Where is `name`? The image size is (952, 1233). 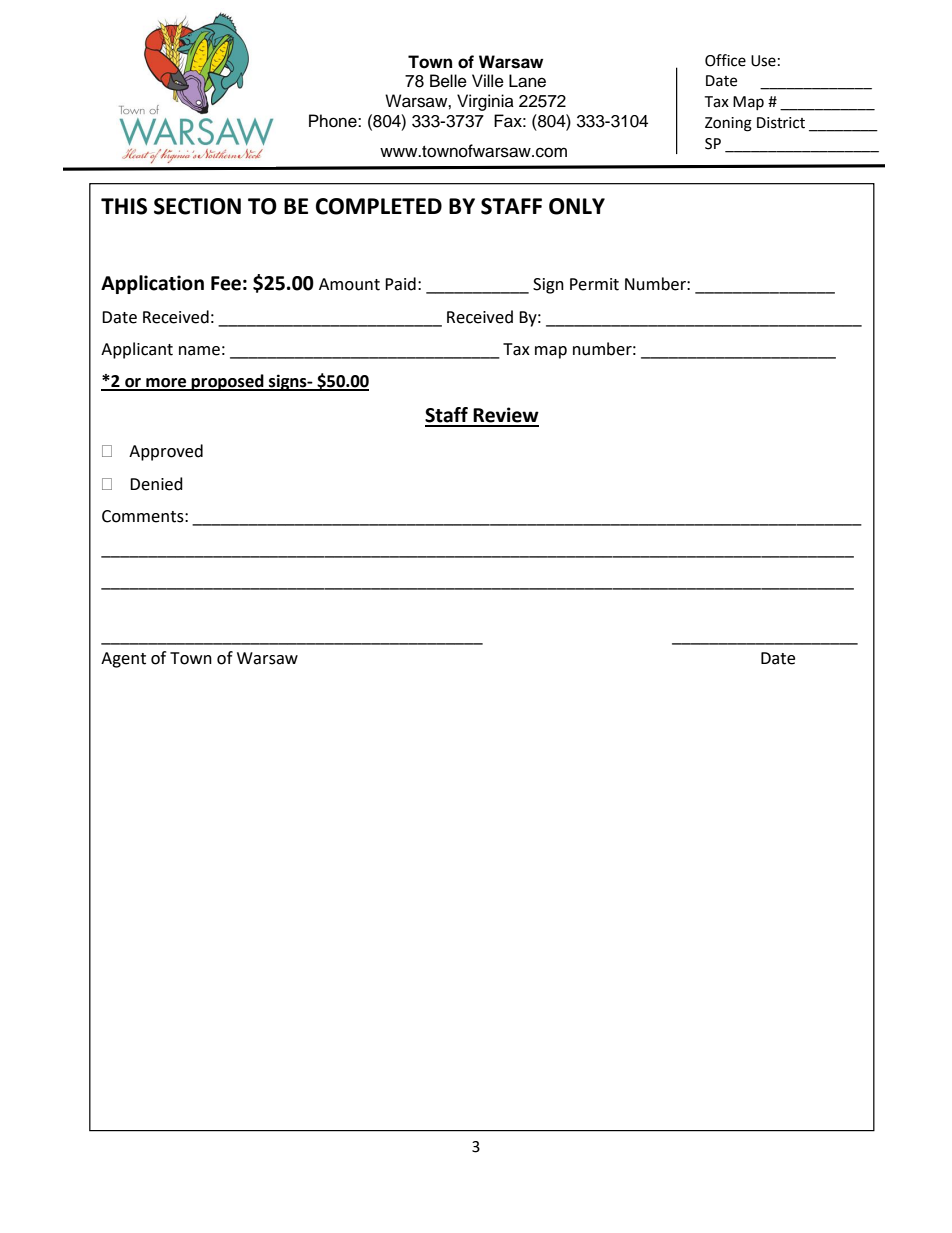 name is located at coordinates (199, 351).
